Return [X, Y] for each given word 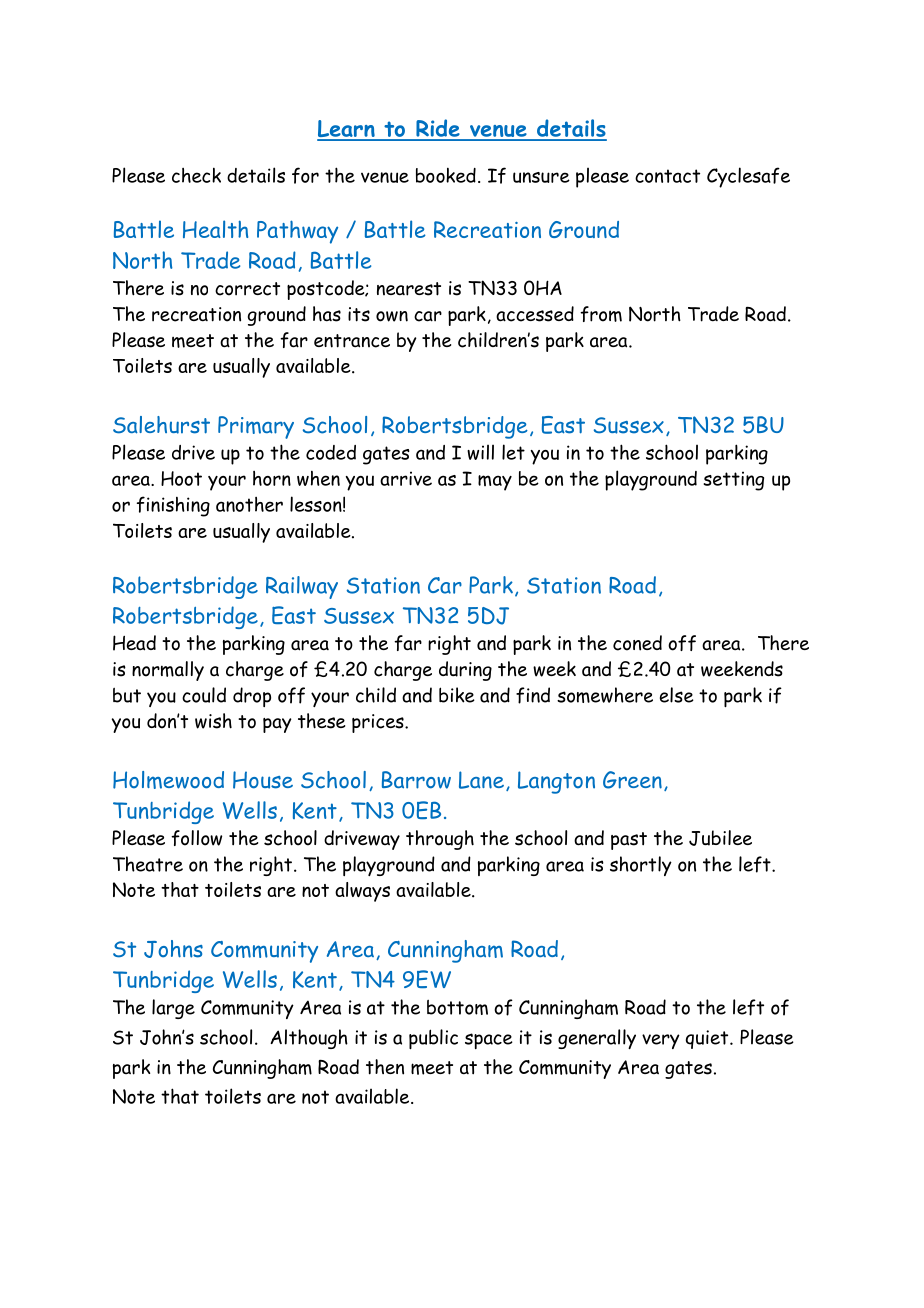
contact [667, 176]
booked [446, 175]
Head [134, 643]
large [173, 1009]
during [465, 671]
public [433, 1039]
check [196, 175]
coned [637, 643]
